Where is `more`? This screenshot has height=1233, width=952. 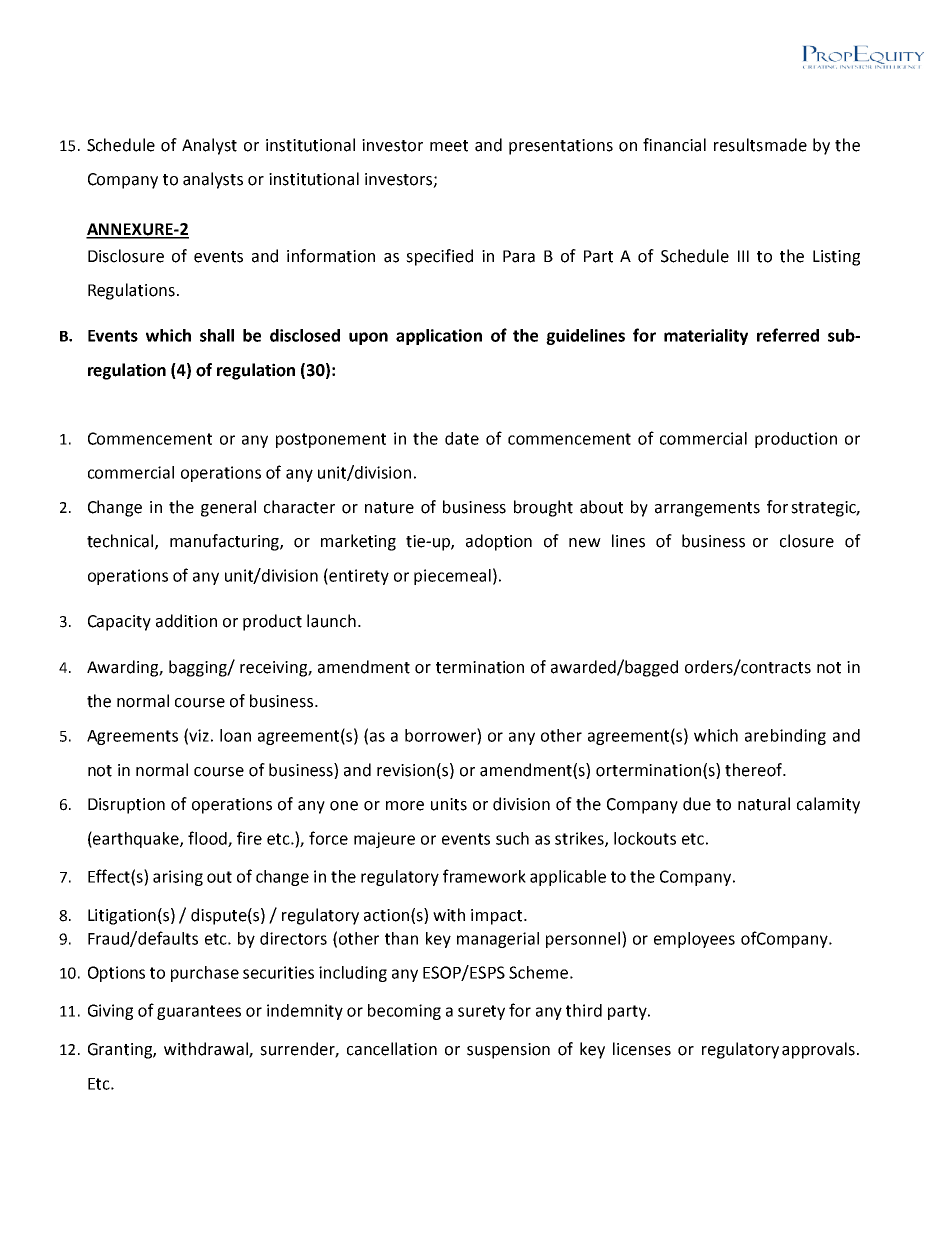 more is located at coordinates (405, 806).
